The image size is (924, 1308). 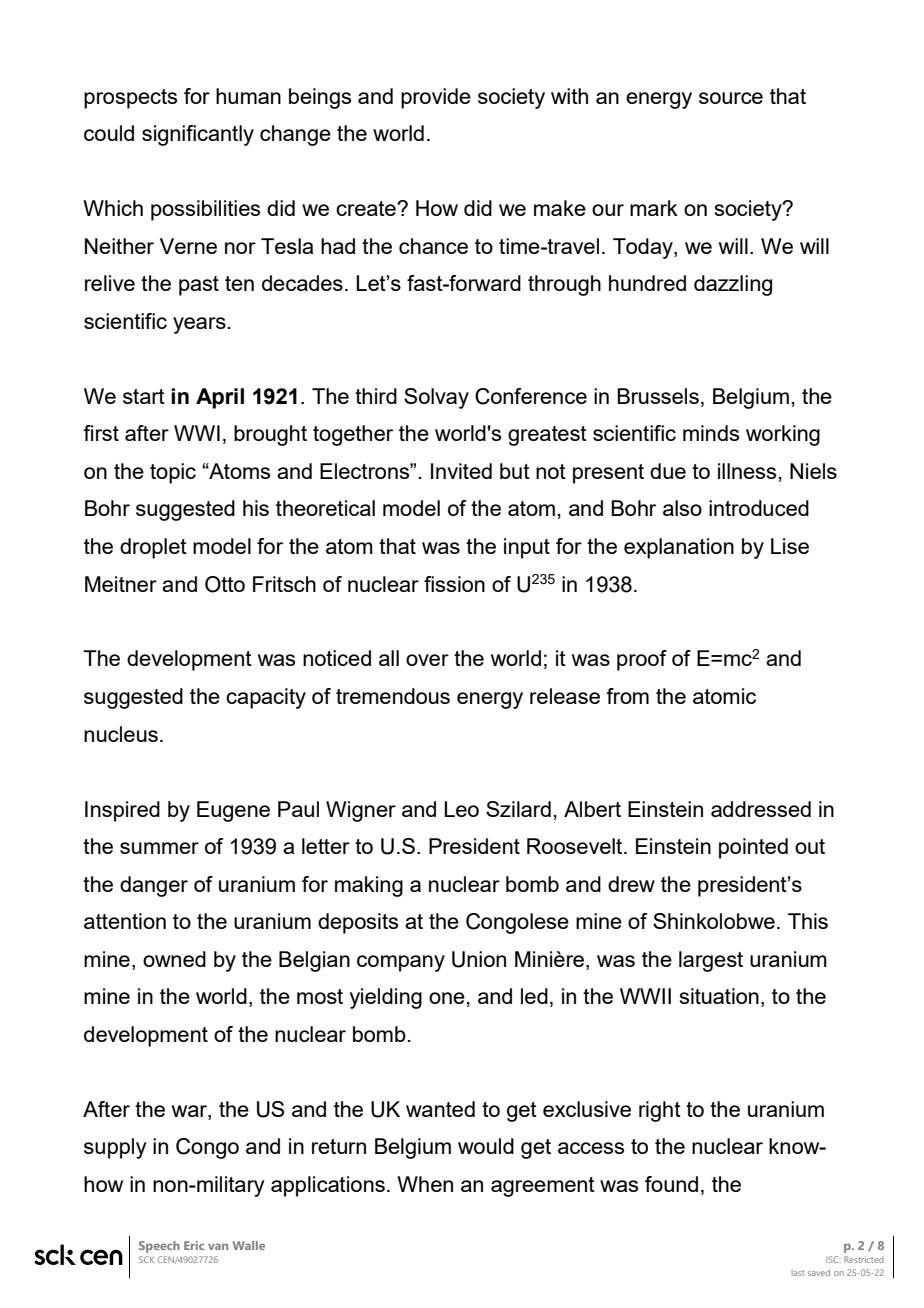 What do you see at coordinates (174, 959) in the document?
I see `owned` at bounding box center [174, 959].
